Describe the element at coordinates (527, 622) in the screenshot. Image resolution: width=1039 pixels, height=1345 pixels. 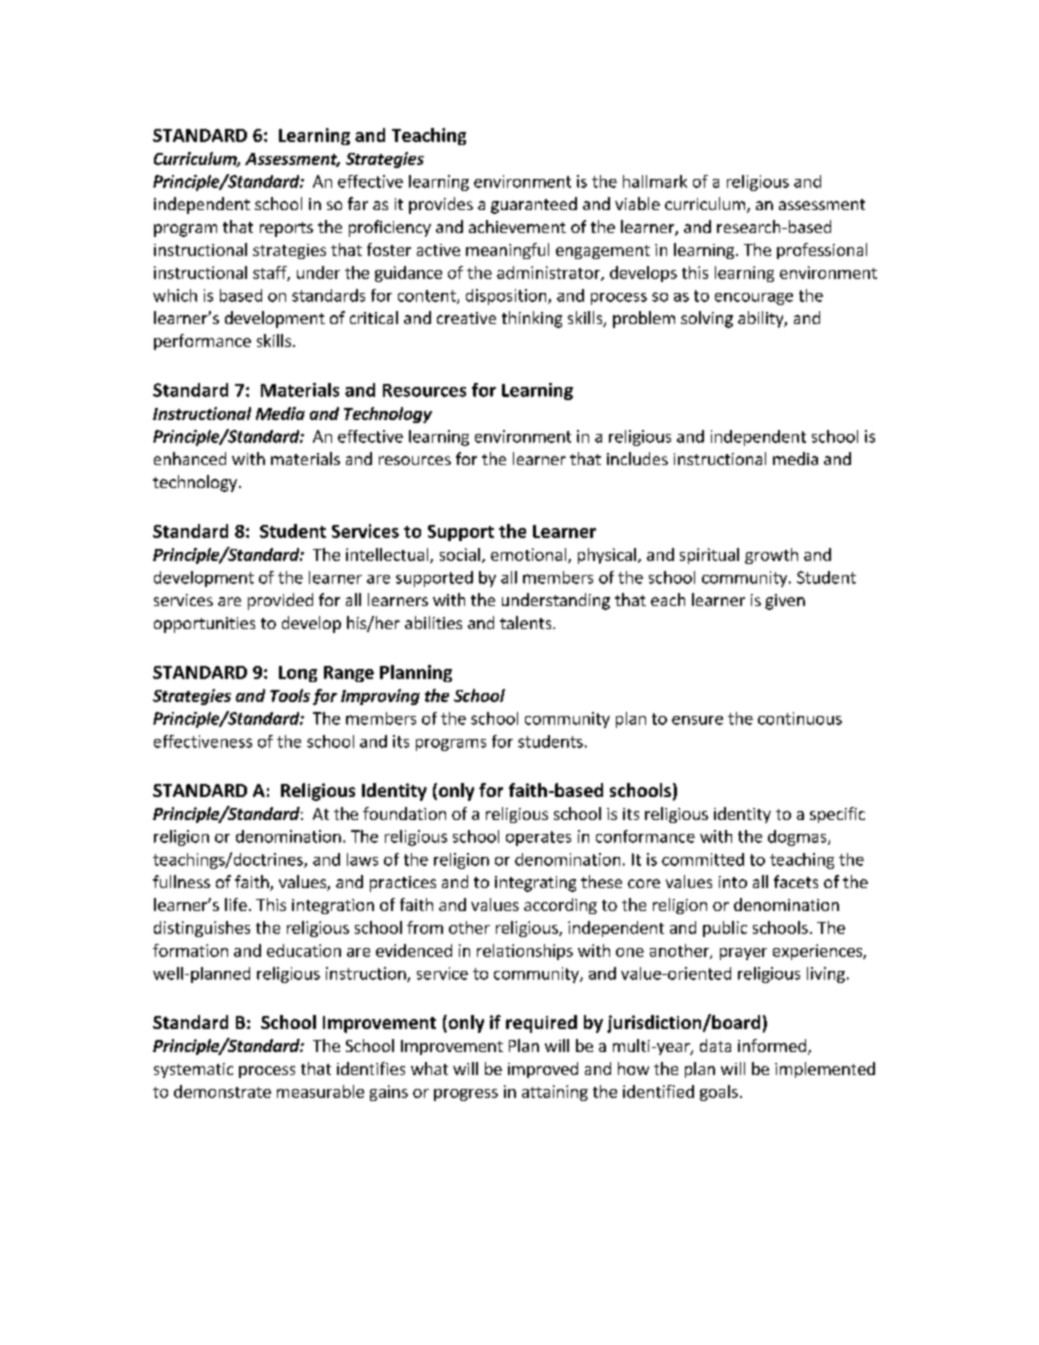
I see `talents` at that location.
